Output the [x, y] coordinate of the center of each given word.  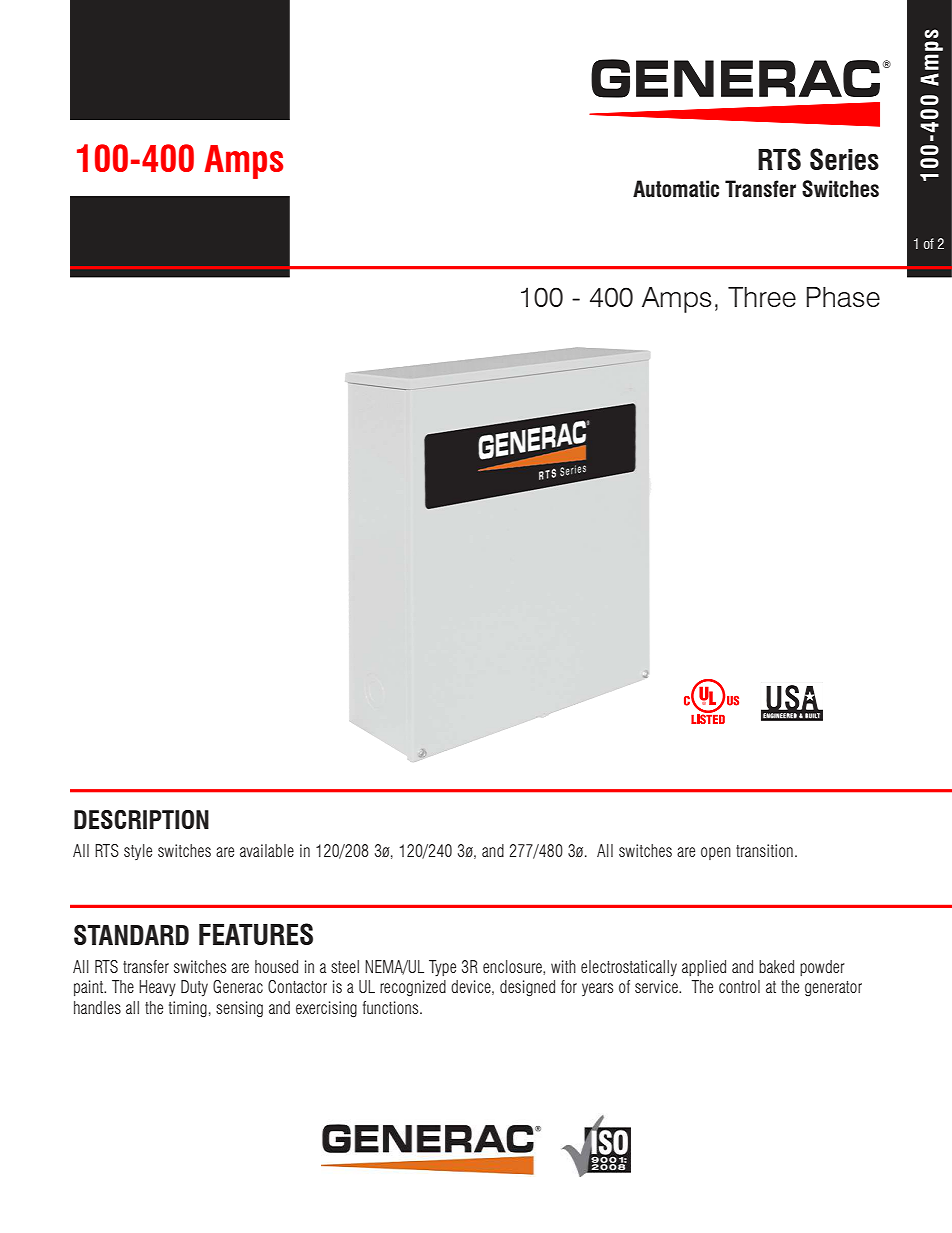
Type [442, 968]
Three [762, 297]
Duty [194, 988]
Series [844, 159]
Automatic [676, 188]
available [267, 850]
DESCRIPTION [141, 819]
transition [764, 850]
